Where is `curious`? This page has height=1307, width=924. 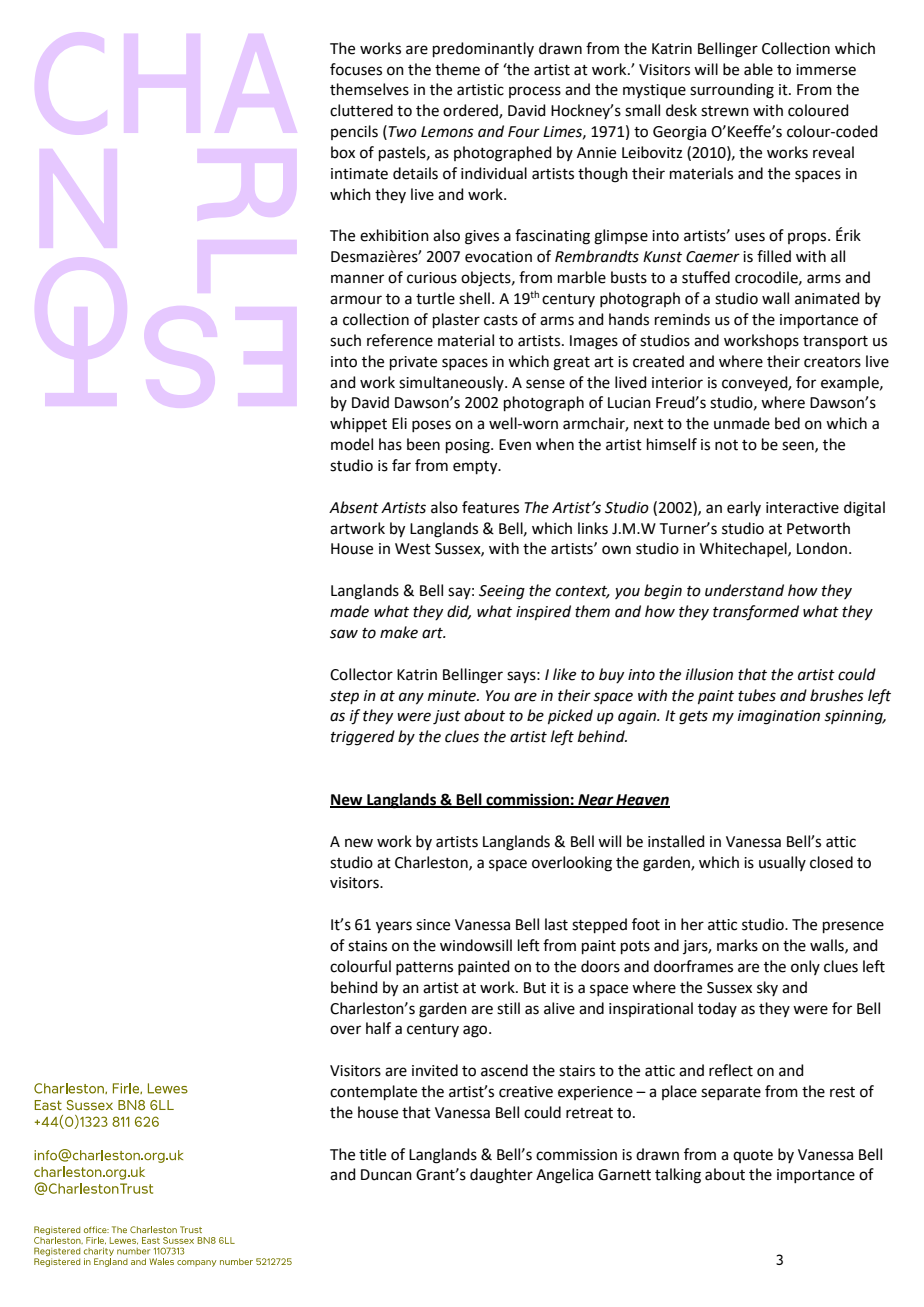
curious is located at coordinates (432, 278).
